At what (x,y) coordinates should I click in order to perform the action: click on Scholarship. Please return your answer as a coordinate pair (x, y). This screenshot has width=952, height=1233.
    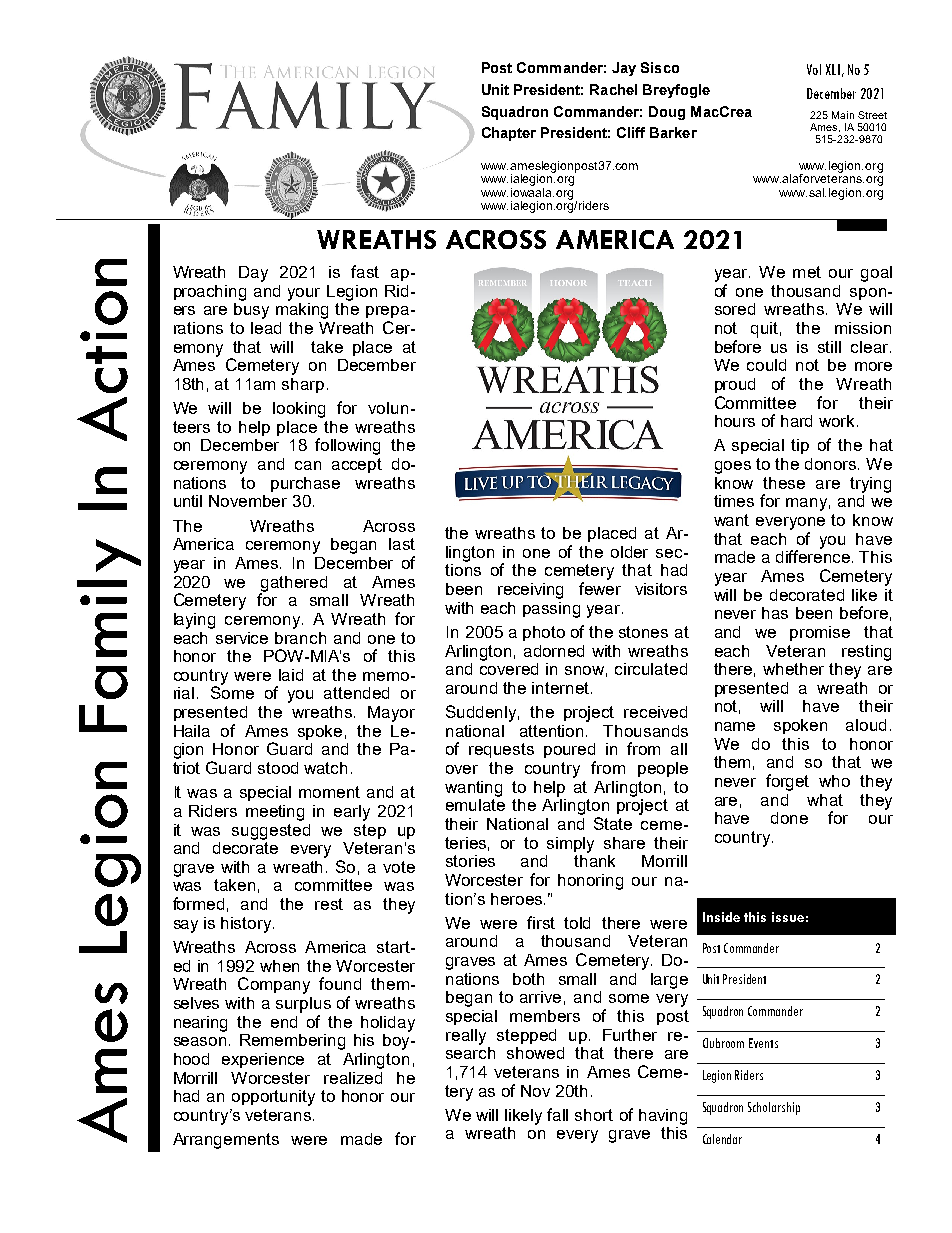
    Looking at the image, I should click on (774, 1108).
